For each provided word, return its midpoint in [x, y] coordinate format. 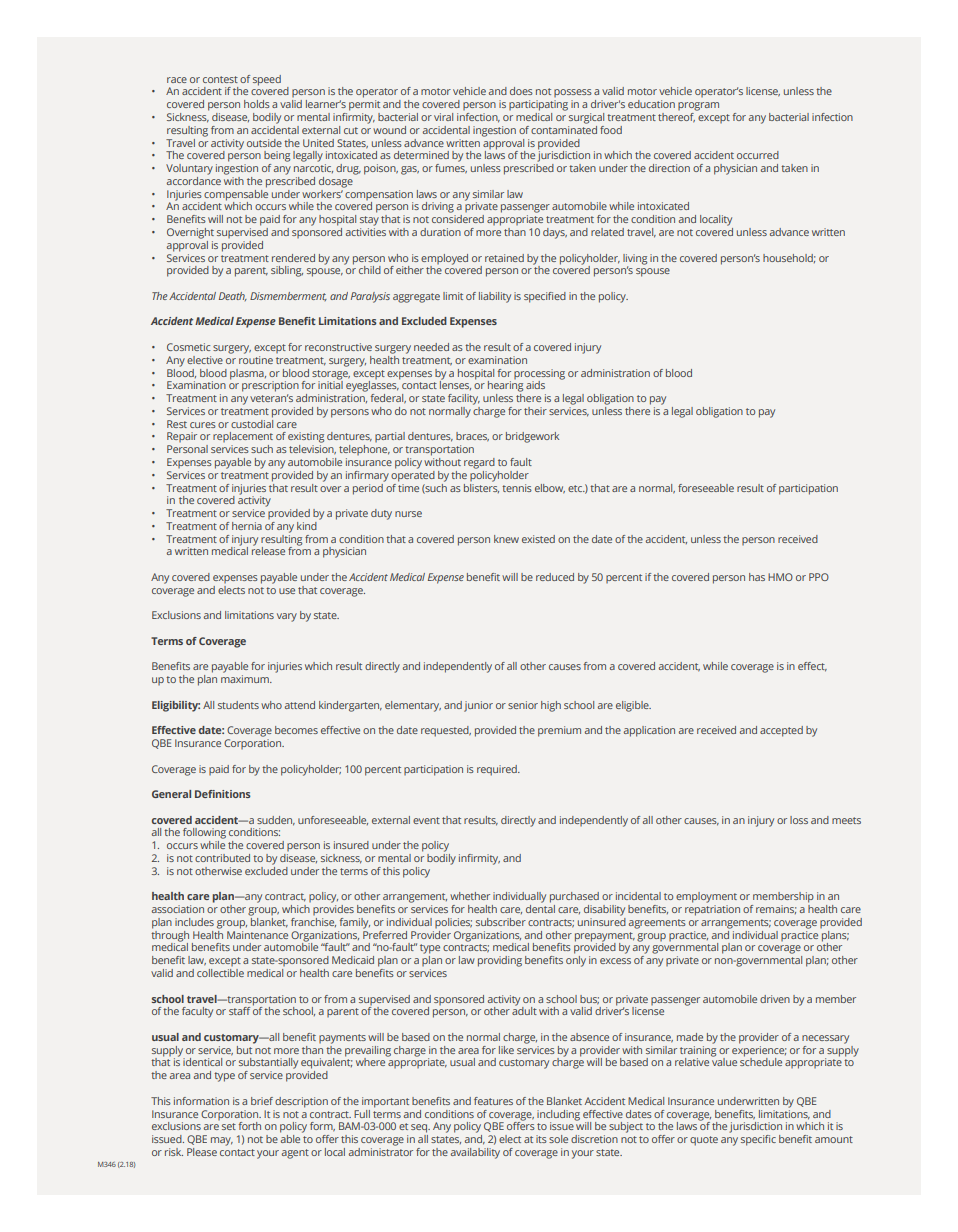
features [493, 1101]
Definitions [223, 794]
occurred [758, 155]
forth [250, 1126]
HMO [780, 577]
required [498, 770]
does [521, 91]
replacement [243, 437]
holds [257, 104]
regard [479, 463]
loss [799, 820]
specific [758, 1140]
